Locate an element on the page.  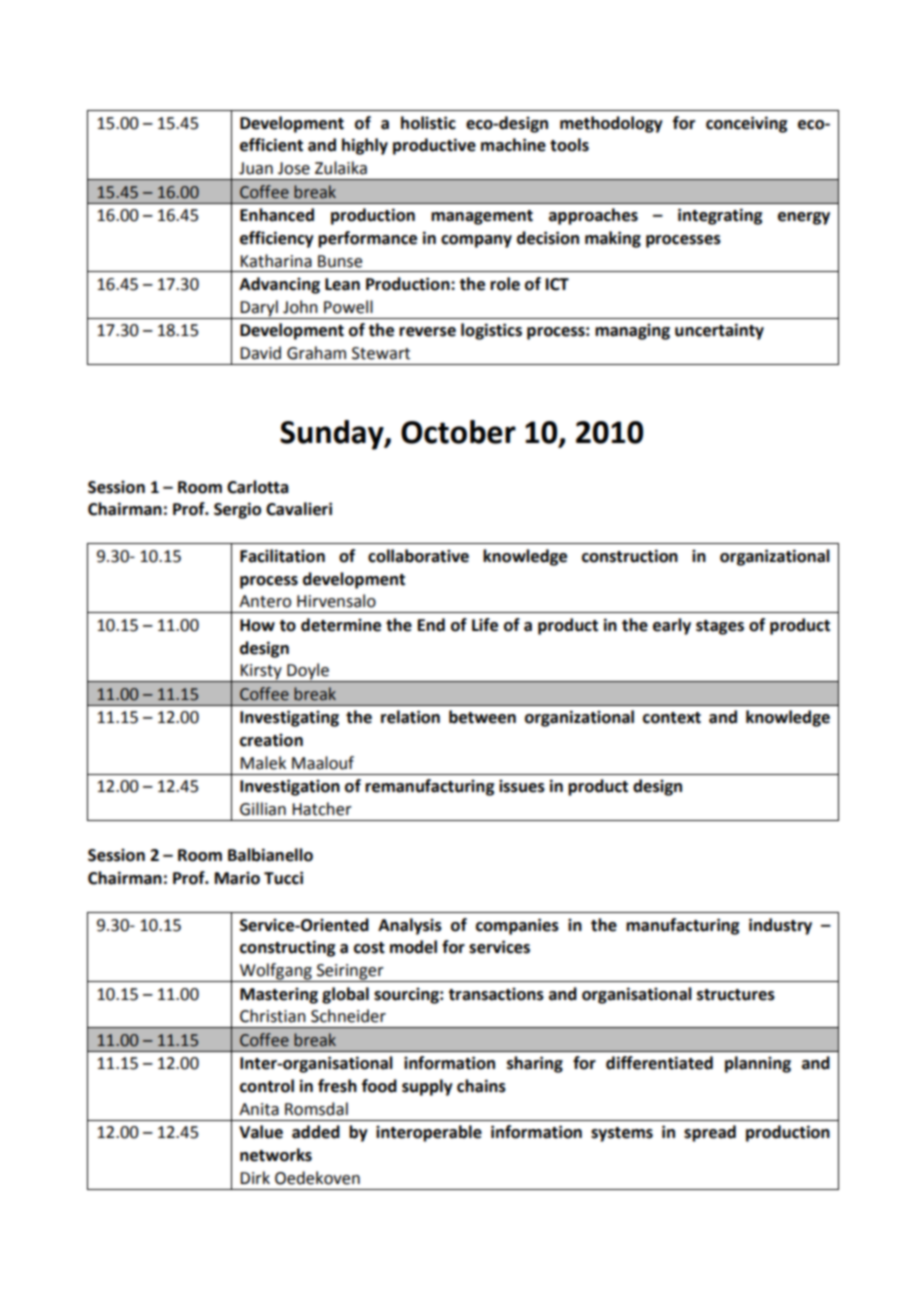
conceiving is located at coordinates (746, 124).
